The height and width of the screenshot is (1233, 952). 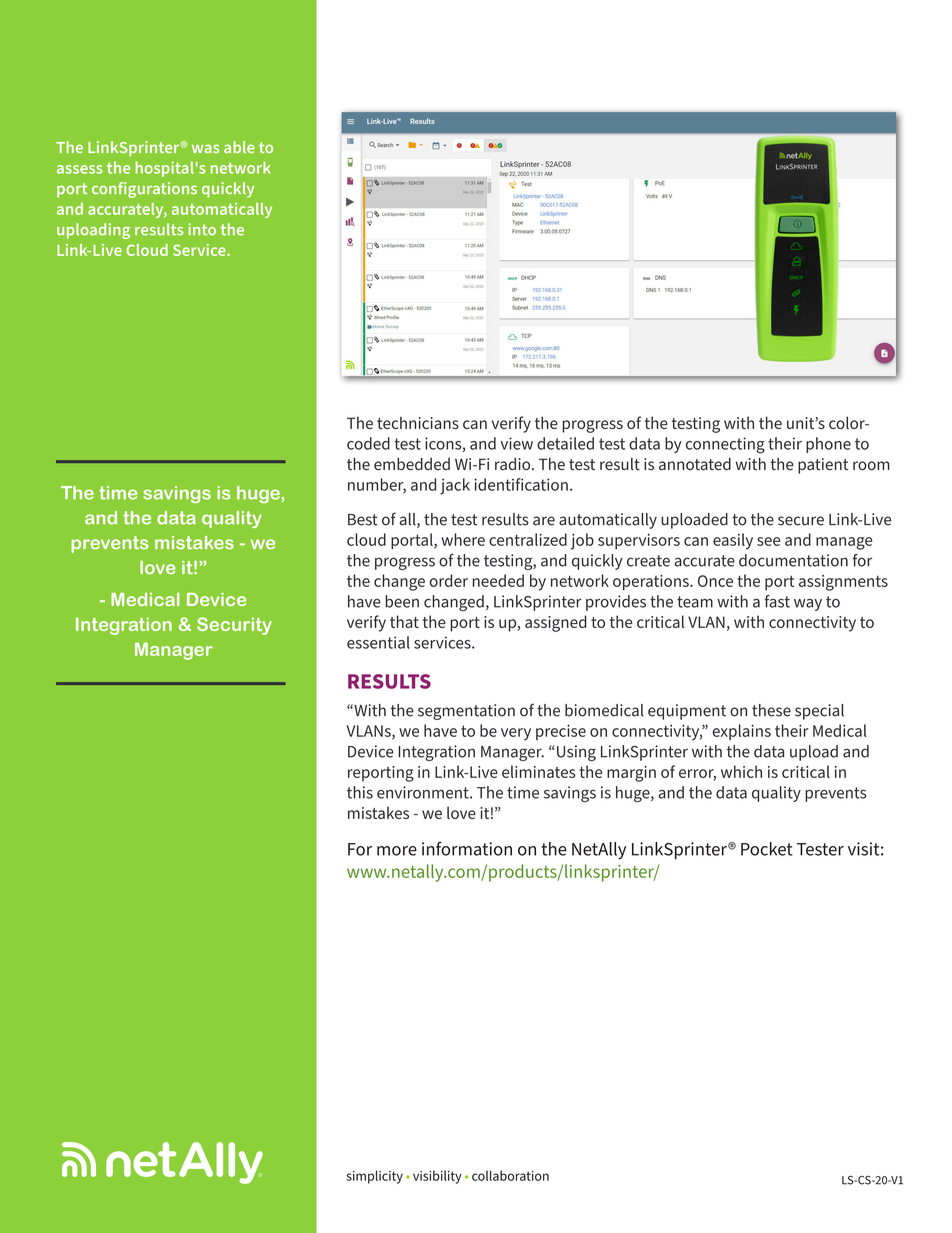 What do you see at coordinates (466, 712) in the screenshot?
I see `segmentation` at bounding box center [466, 712].
